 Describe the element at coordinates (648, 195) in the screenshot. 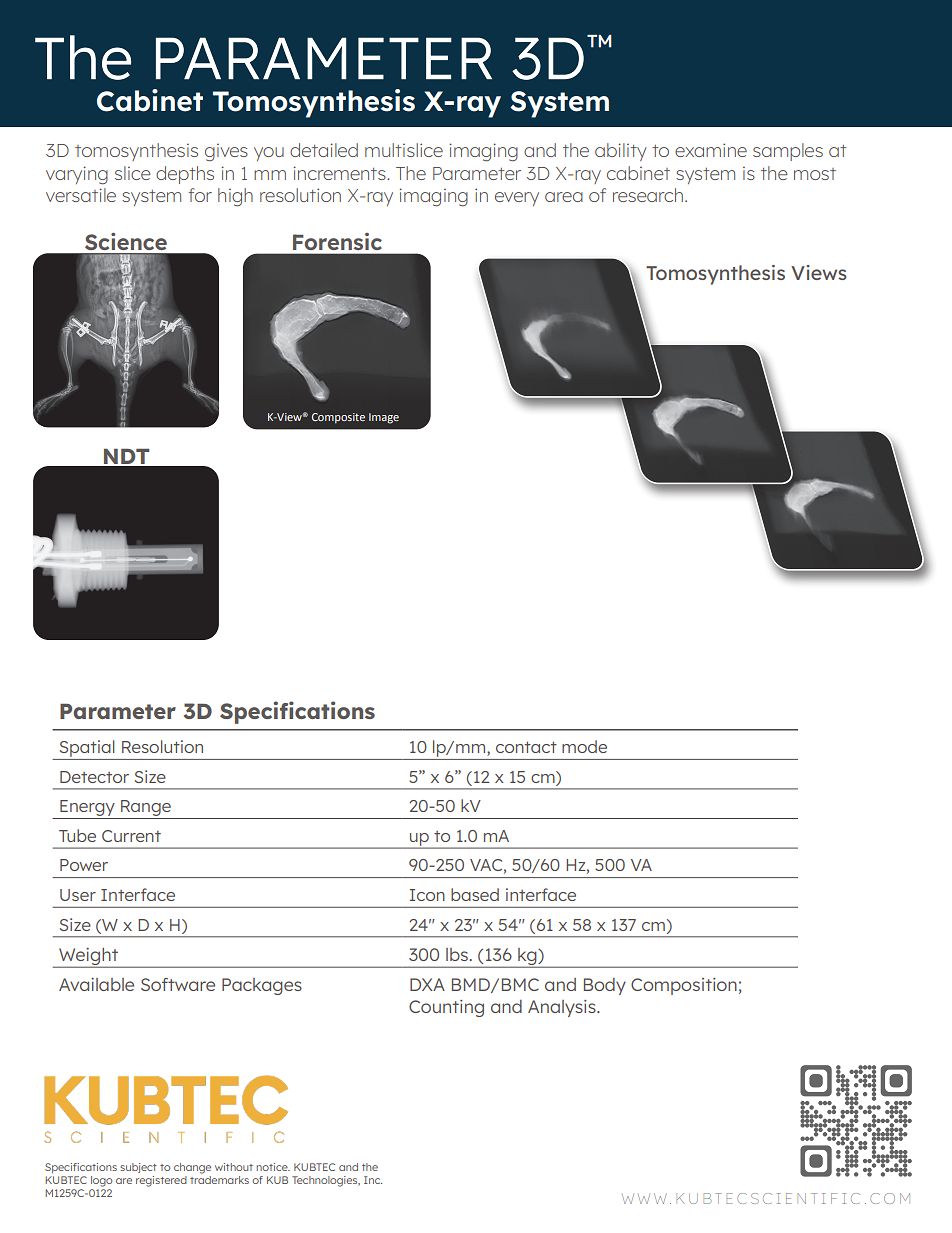

I see `research` at that location.
